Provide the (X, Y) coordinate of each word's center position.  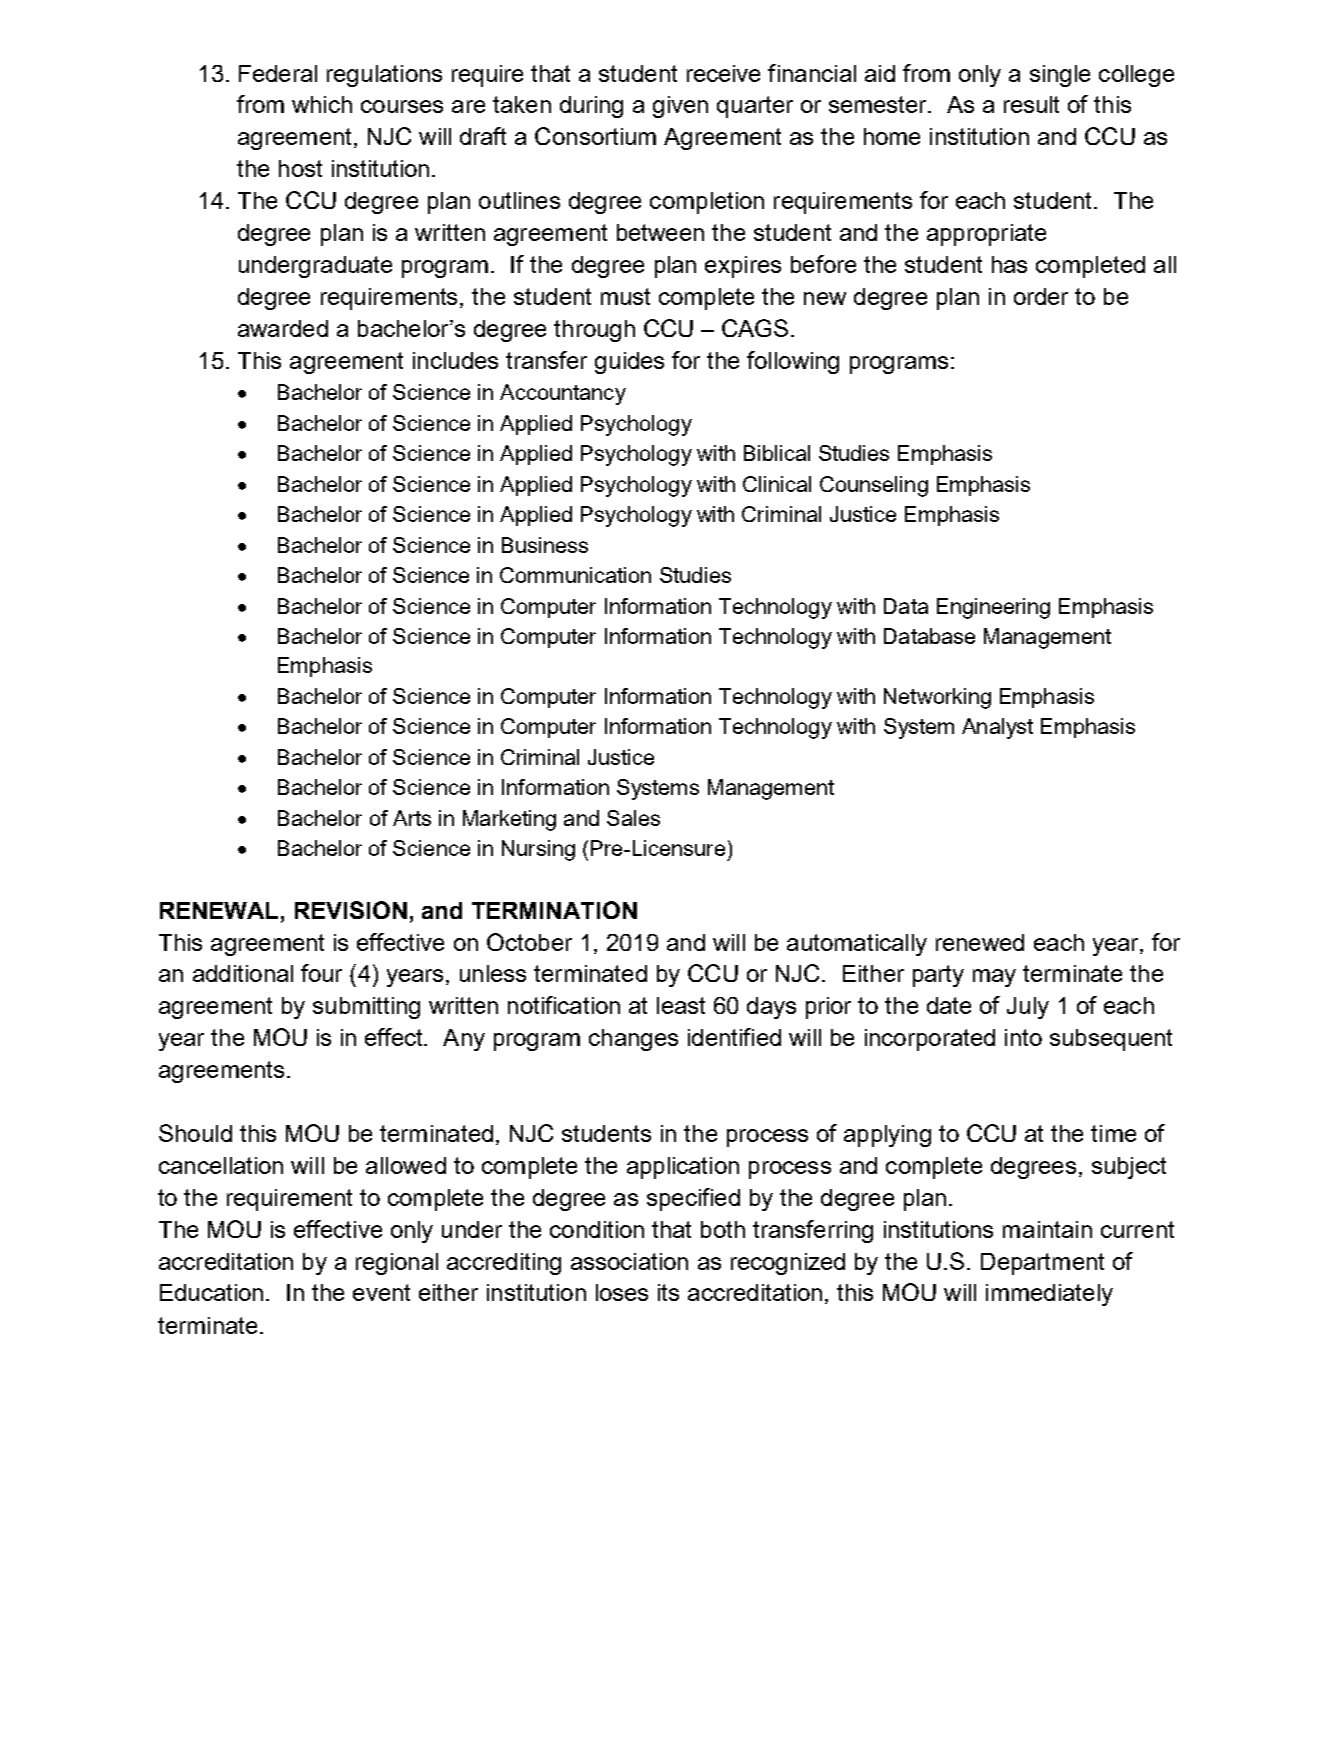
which (322, 104)
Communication (575, 575)
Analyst (997, 728)
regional (397, 1264)
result (1031, 104)
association (629, 1261)
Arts (412, 818)
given (680, 107)
